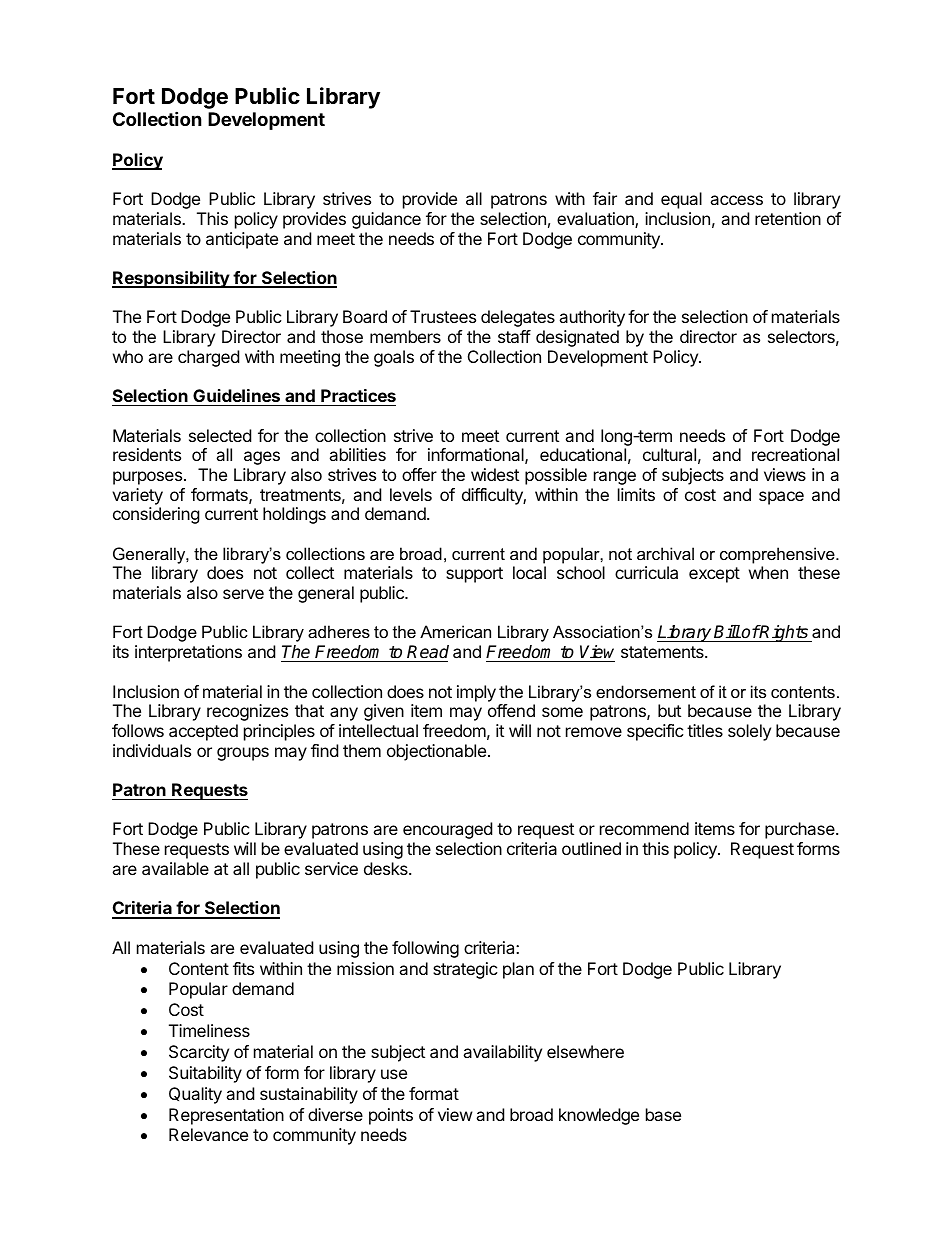 The height and width of the screenshot is (1233, 952). Describe the element at coordinates (476, 693) in the screenshot. I see `imply` at that location.
